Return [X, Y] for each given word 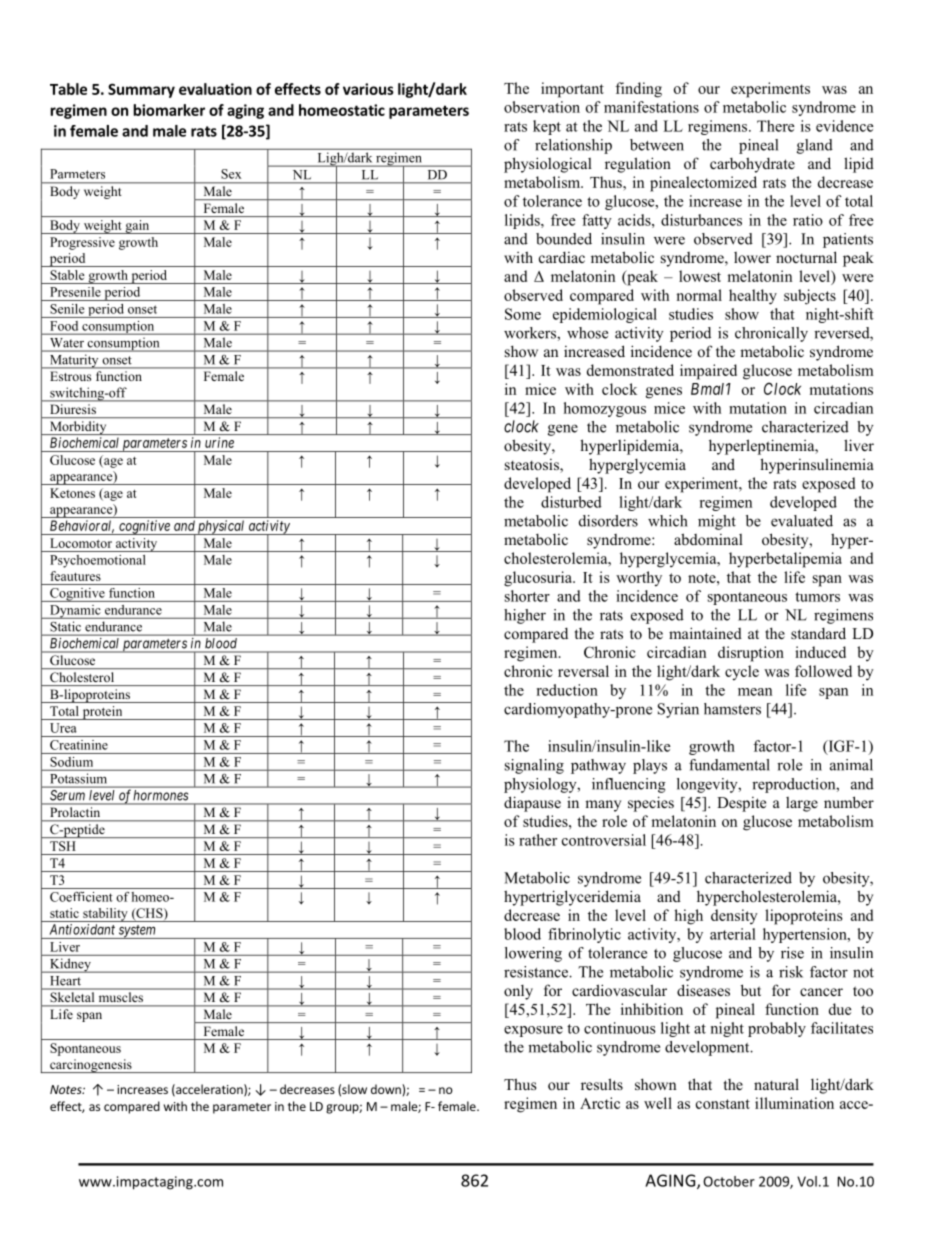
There [775, 126]
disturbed [571, 502]
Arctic [600, 1103]
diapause [532, 804]
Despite [741, 804]
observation [542, 107]
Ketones [72, 493]
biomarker [169, 110]
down [387, 1089]
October [729, 1181]
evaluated [802, 521]
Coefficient [81, 897]
